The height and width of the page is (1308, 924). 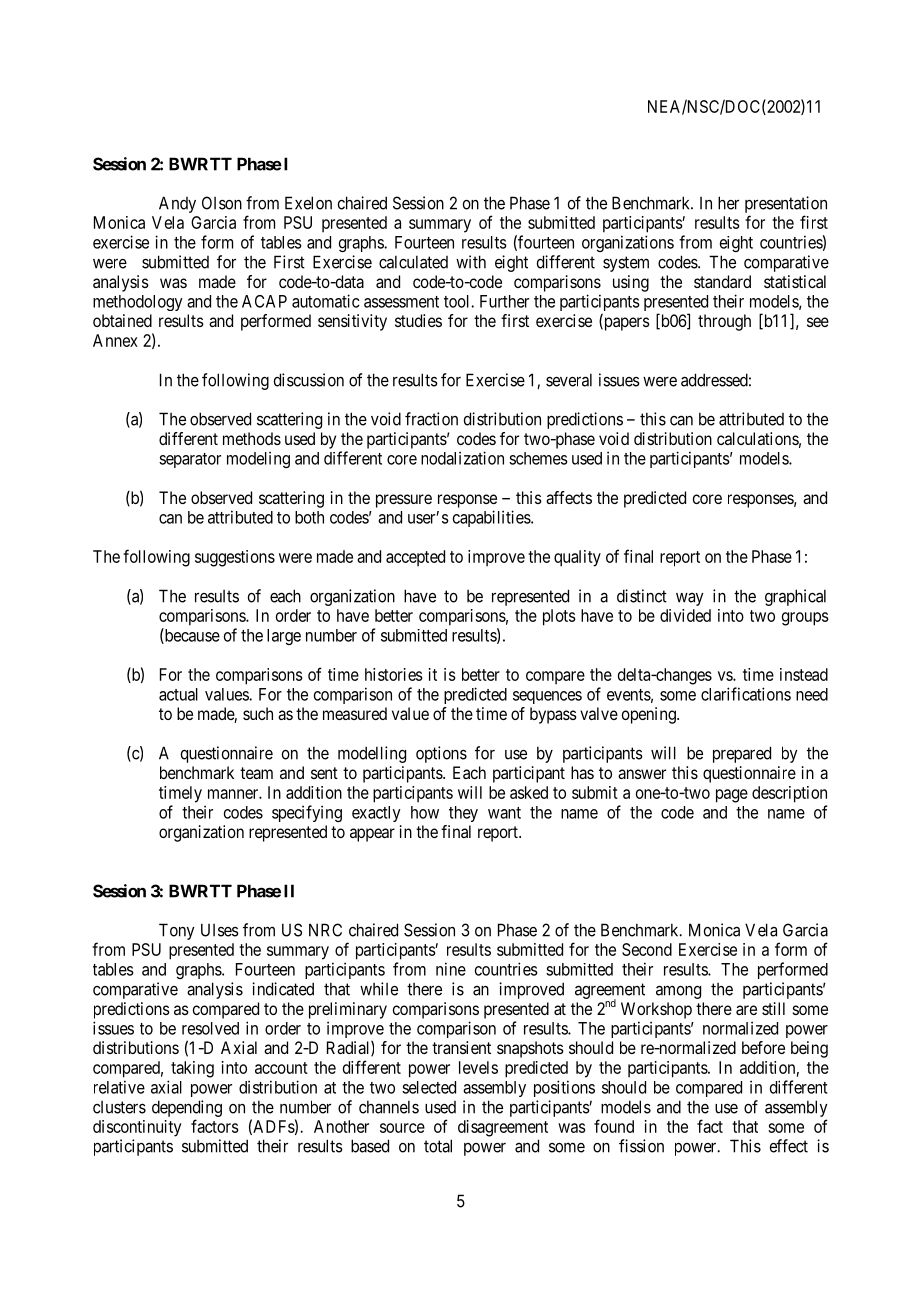 I want to click on depending, so click(x=187, y=1108).
